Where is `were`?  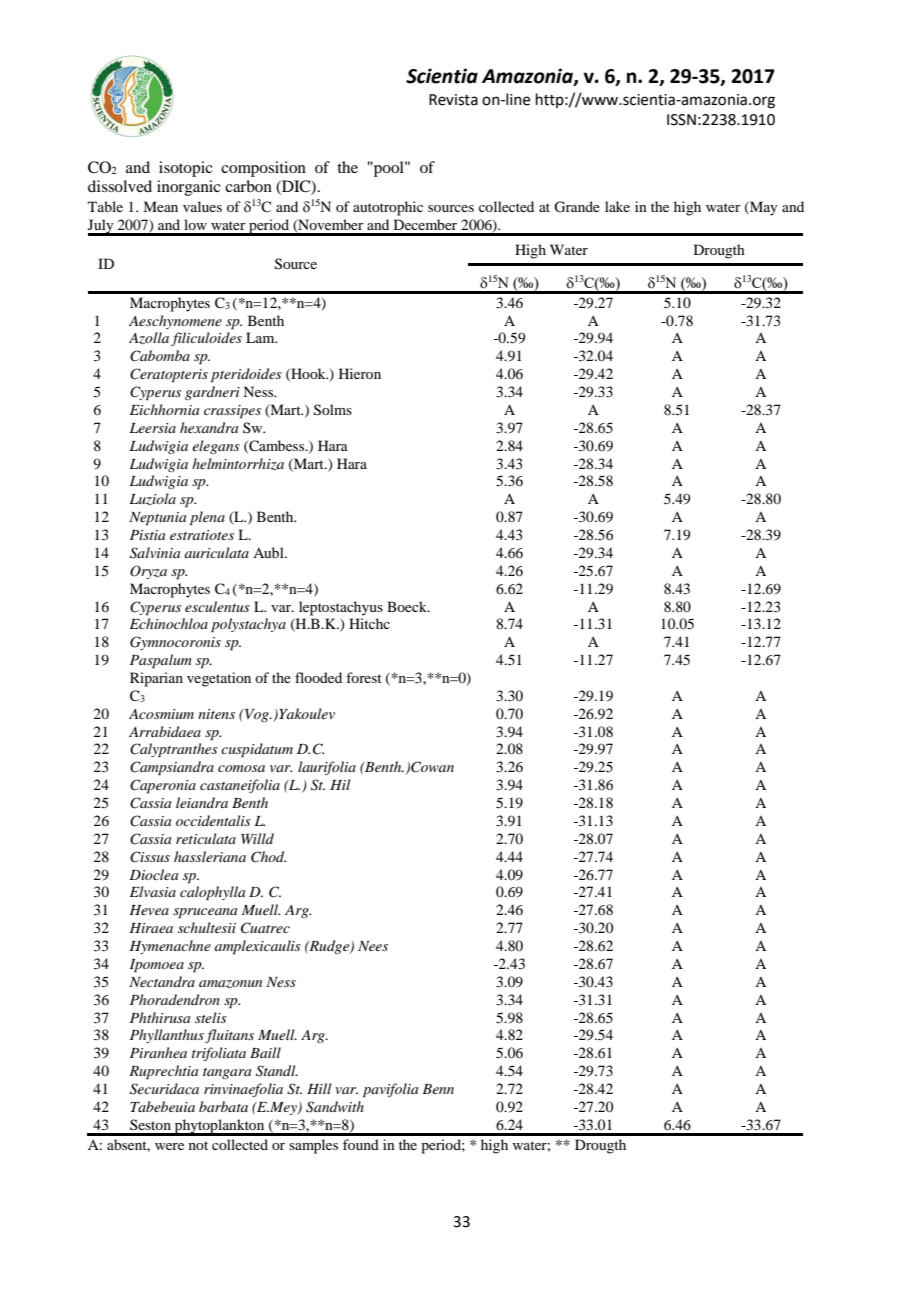 were is located at coordinates (169, 1146).
